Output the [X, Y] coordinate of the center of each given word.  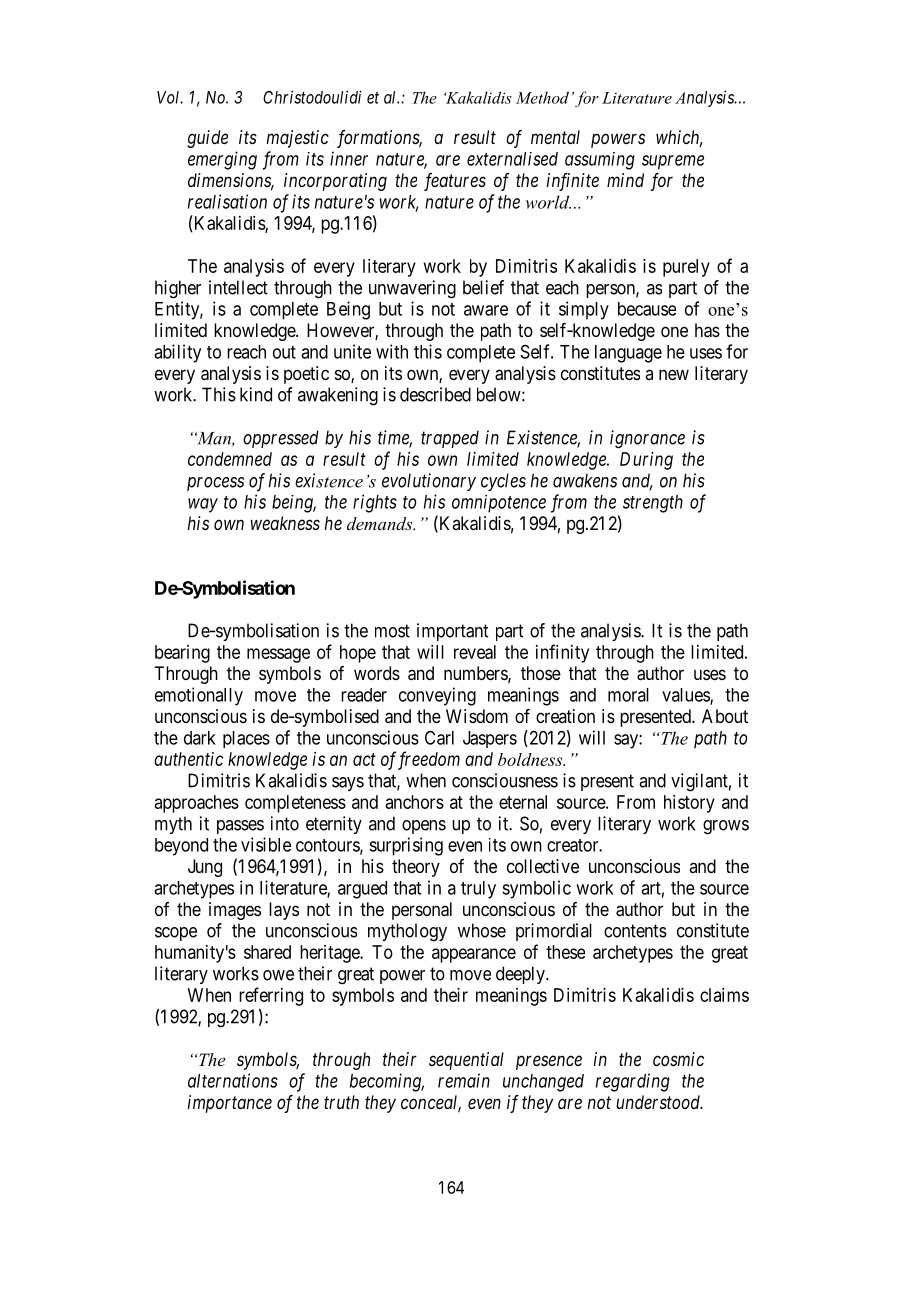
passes [240, 827]
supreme [673, 162]
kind [256, 394]
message [278, 655]
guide [207, 139]
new [674, 374]
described [435, 394]
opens [424, 827]
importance [230, 1104]
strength [653, 504]
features [455, 182]
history [689, 804]
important [452, 632]
